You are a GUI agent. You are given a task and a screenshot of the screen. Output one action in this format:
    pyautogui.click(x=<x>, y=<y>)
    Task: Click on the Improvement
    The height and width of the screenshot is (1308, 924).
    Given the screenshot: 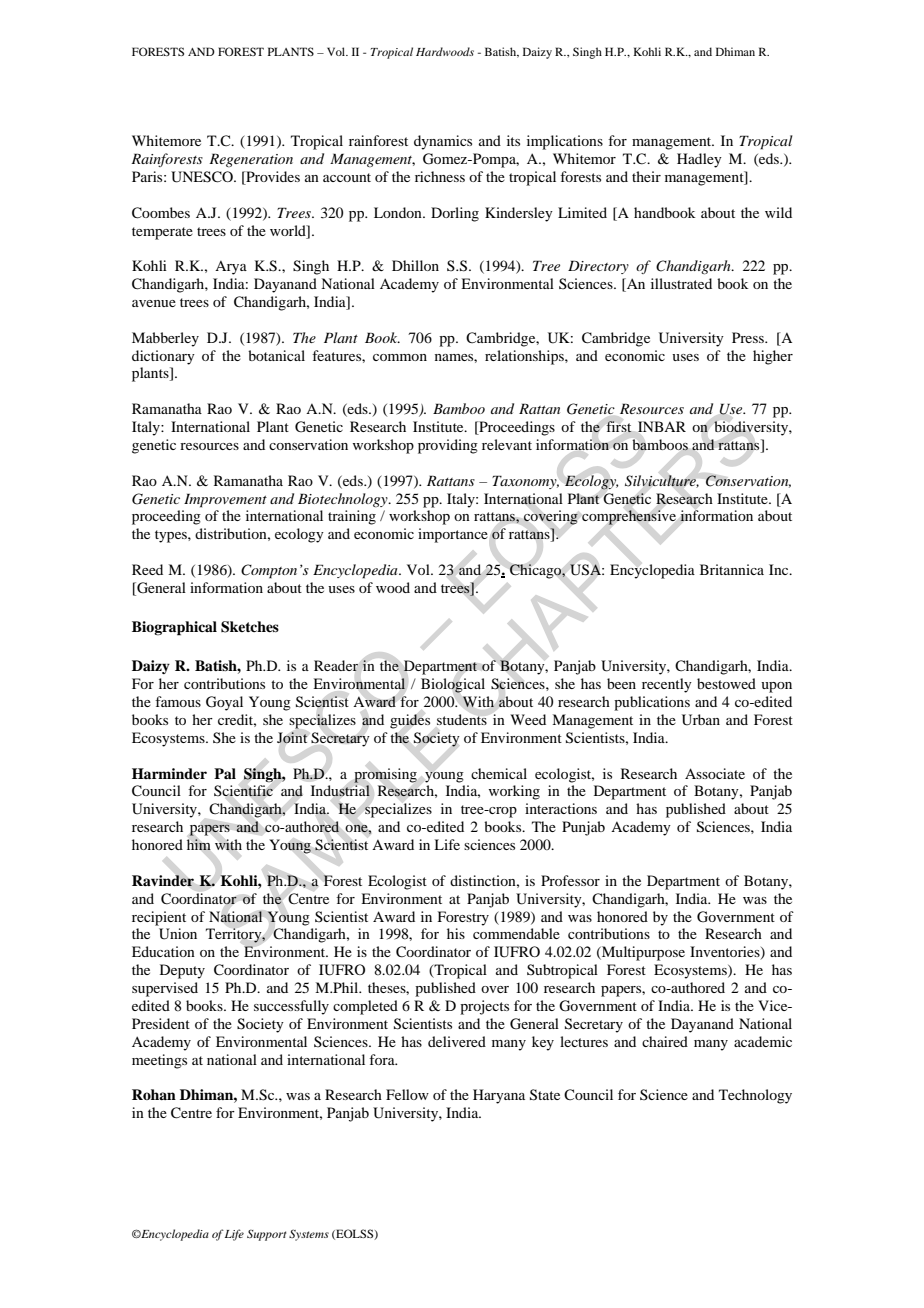 What is the action you would take?
    pyautogui.click(x=225, y=500)
